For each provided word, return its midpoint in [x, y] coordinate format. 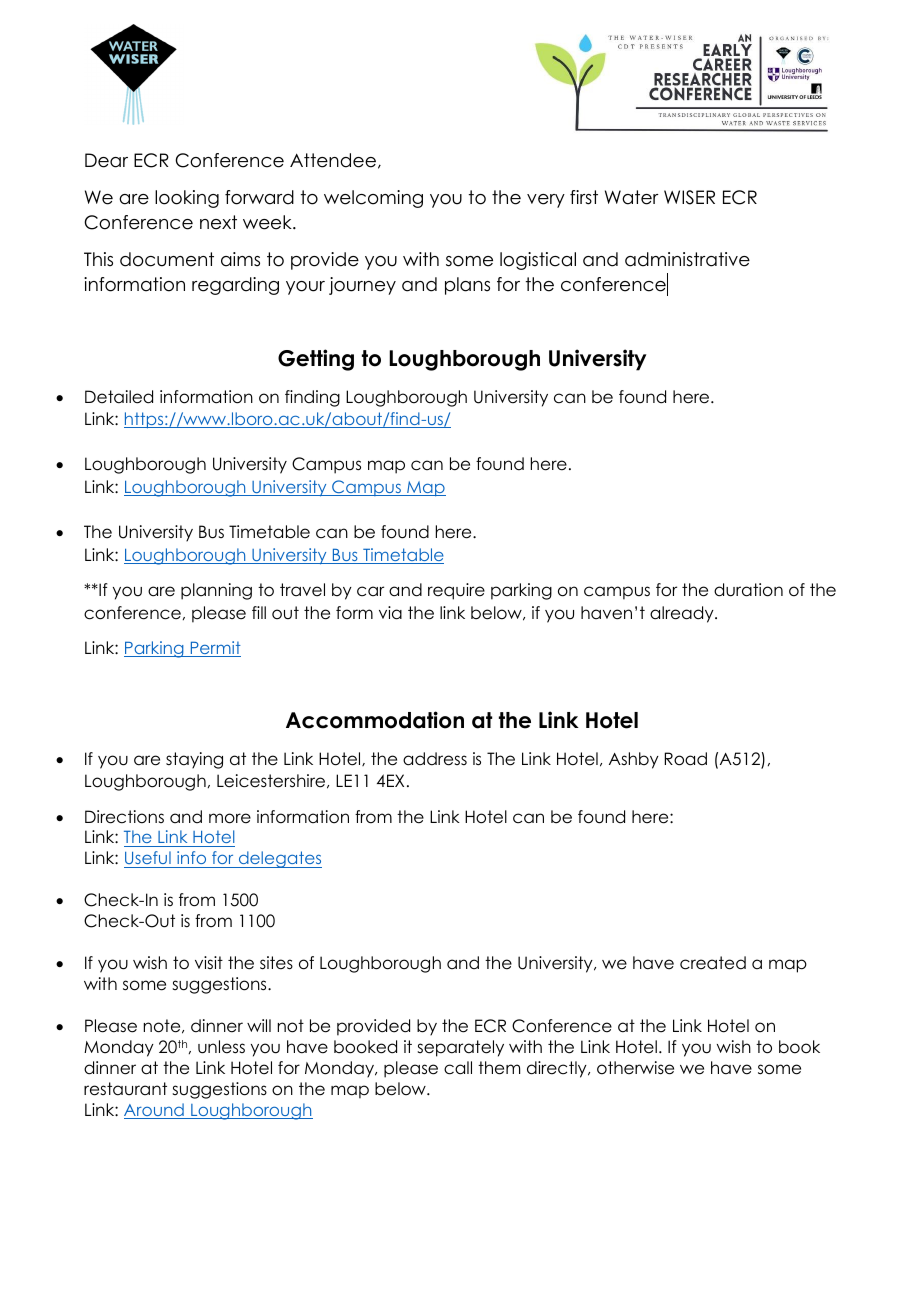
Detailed [119, 397]
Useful [148, 859]
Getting [316, 360]
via [390, 613]
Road [686, 759]
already [683, 614]
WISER [689, 197]
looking [187, 199]
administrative [687, 259]
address [435, 759]
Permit [214, 649]
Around [155, 1111]
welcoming [373, 199]
